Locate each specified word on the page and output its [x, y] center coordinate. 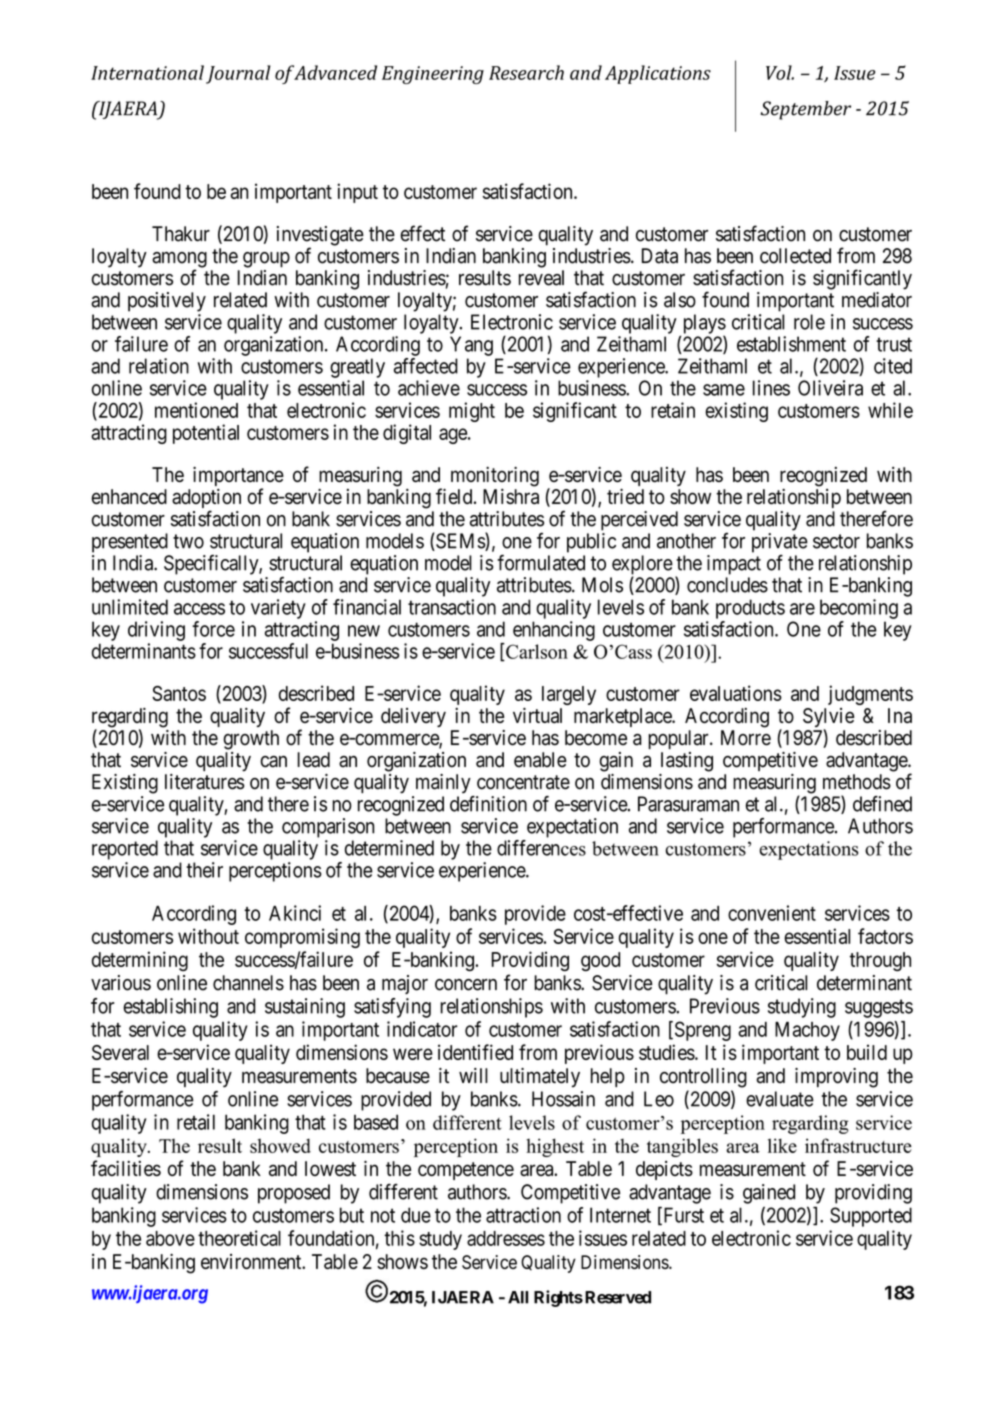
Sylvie [828, 719]
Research [526, 72]
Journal [238, 74]
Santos [179, 693]
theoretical [239, 1238]
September [805, 110]
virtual [537, 715]
